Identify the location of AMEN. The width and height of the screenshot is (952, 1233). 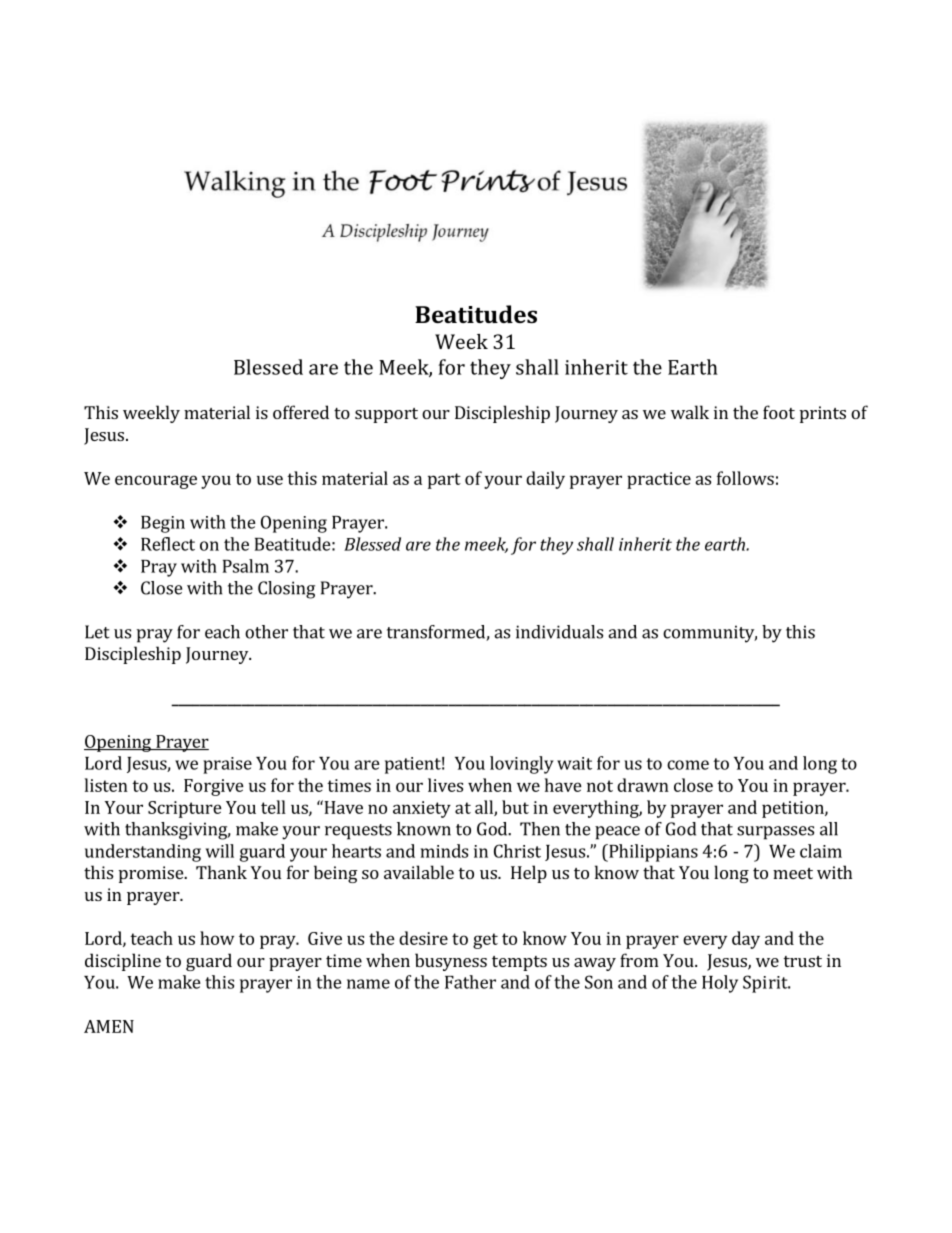
(109, 1026).
